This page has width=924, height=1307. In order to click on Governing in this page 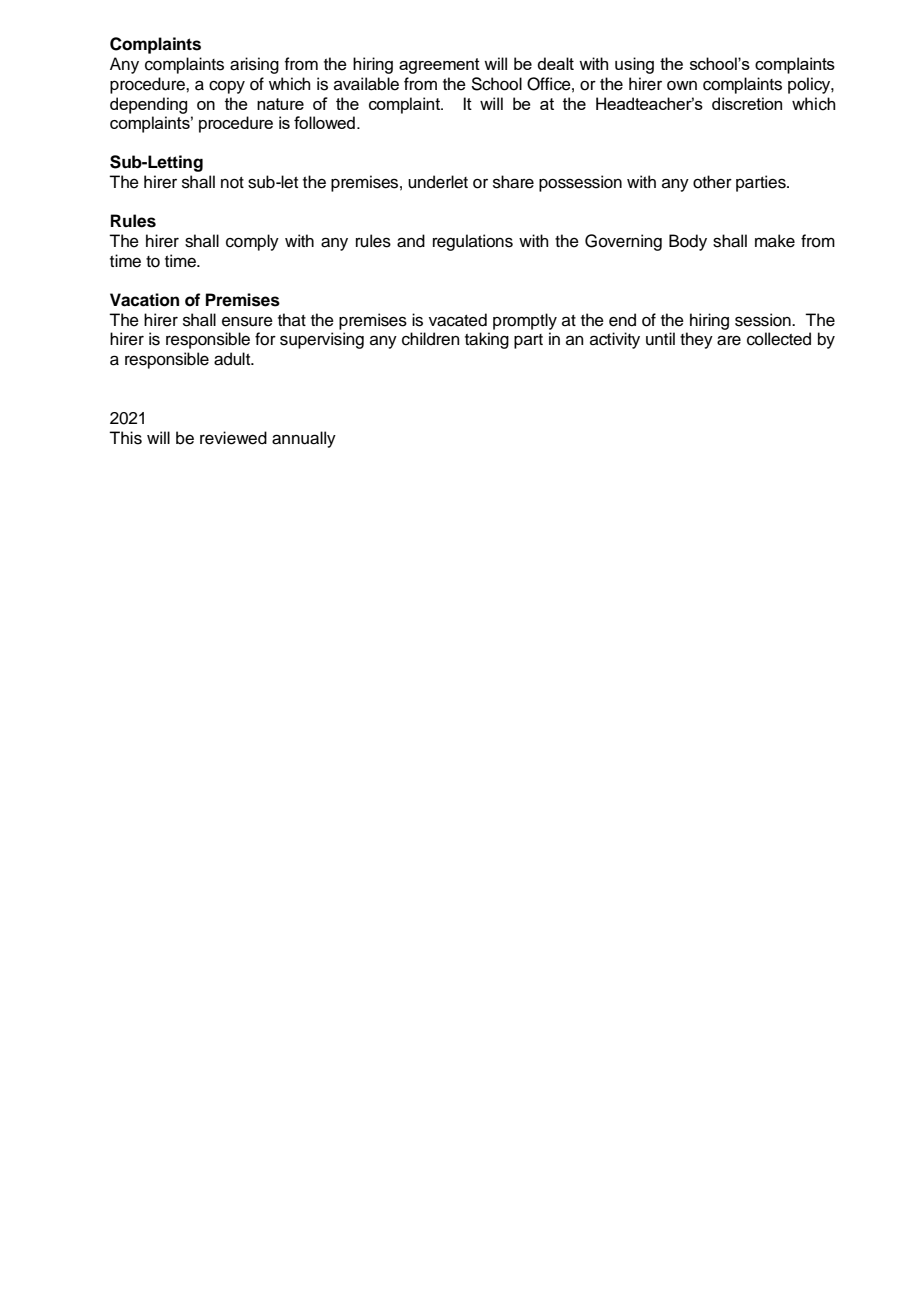, I will do `click(623, 242)`.
